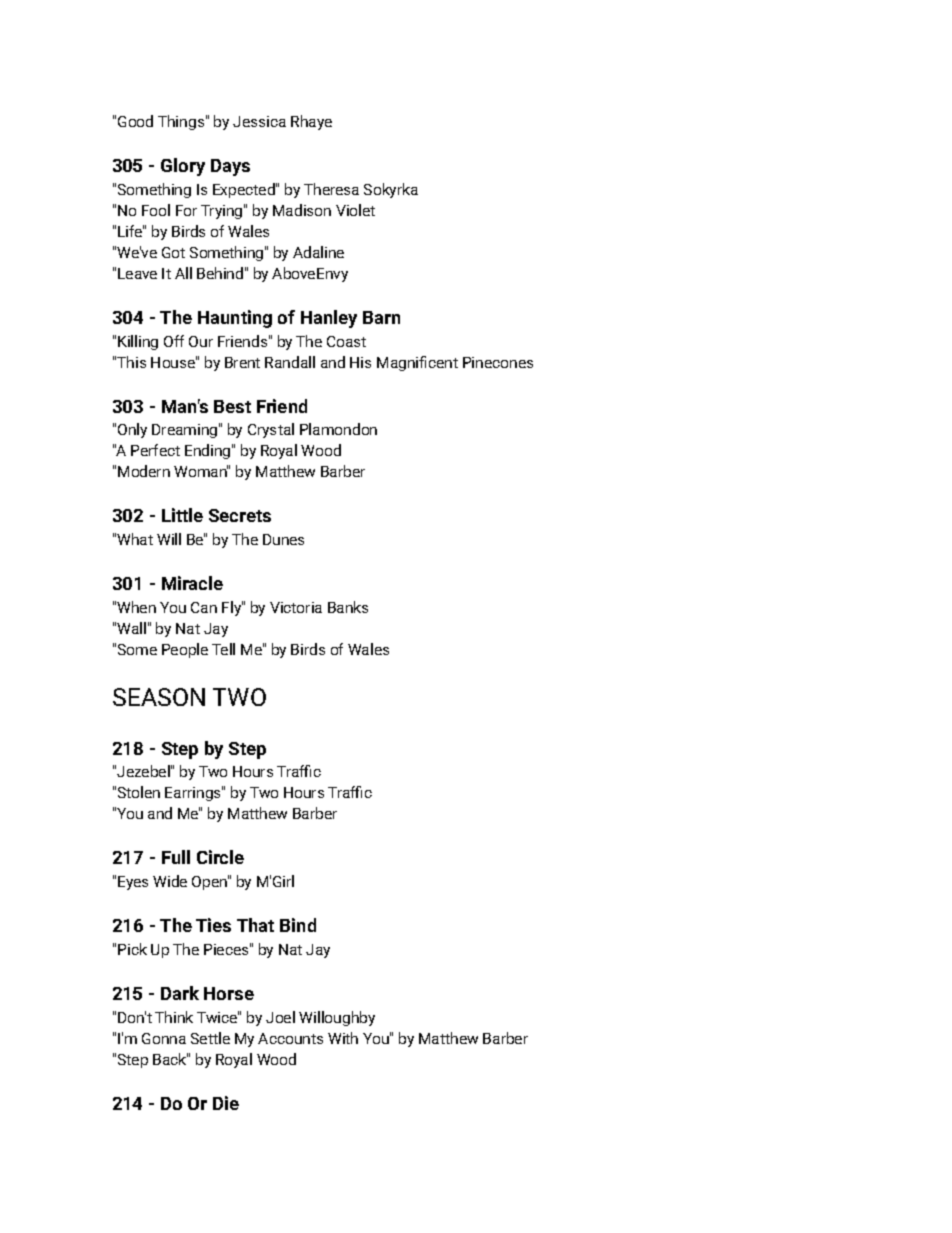  What do you see at coordinates (220, 857) in the screenshot?
I see `Circle` at bounding box center [220, 857].
